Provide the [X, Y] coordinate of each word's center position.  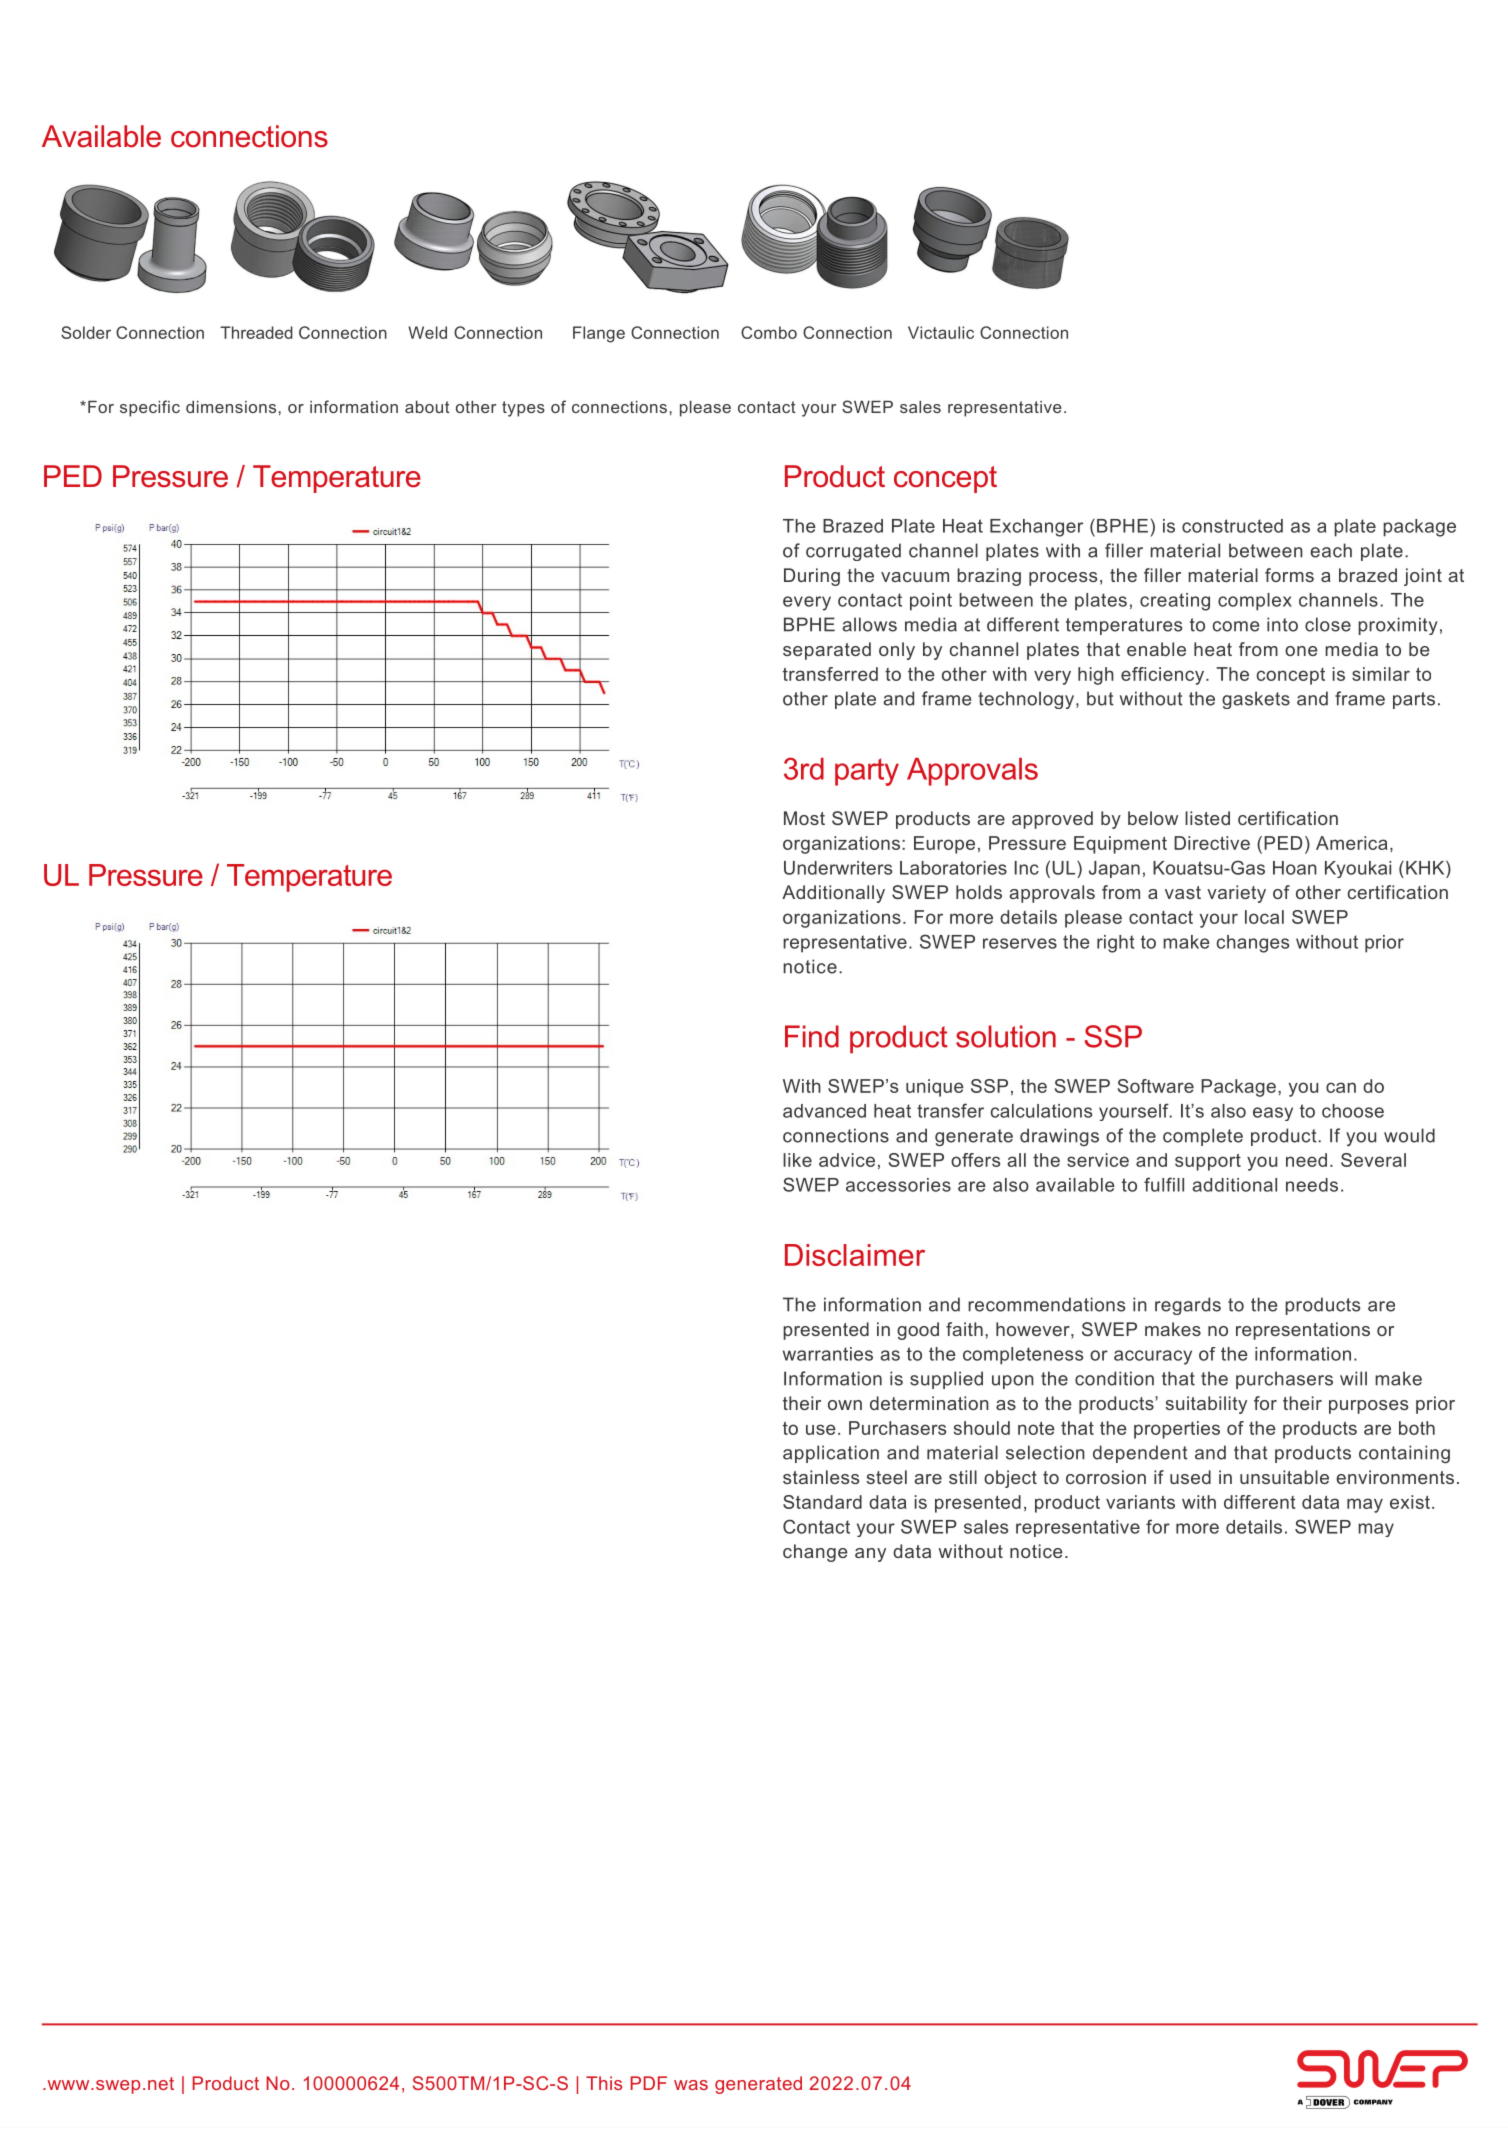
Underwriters [838, 868]
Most [804, 818]
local [1264, 917]
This [604, 2083]
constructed [1232, 526]
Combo [769, 332]
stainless [821, 1477]
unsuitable [1284, 1477]
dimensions [231, 407]
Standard [822, 1502]
